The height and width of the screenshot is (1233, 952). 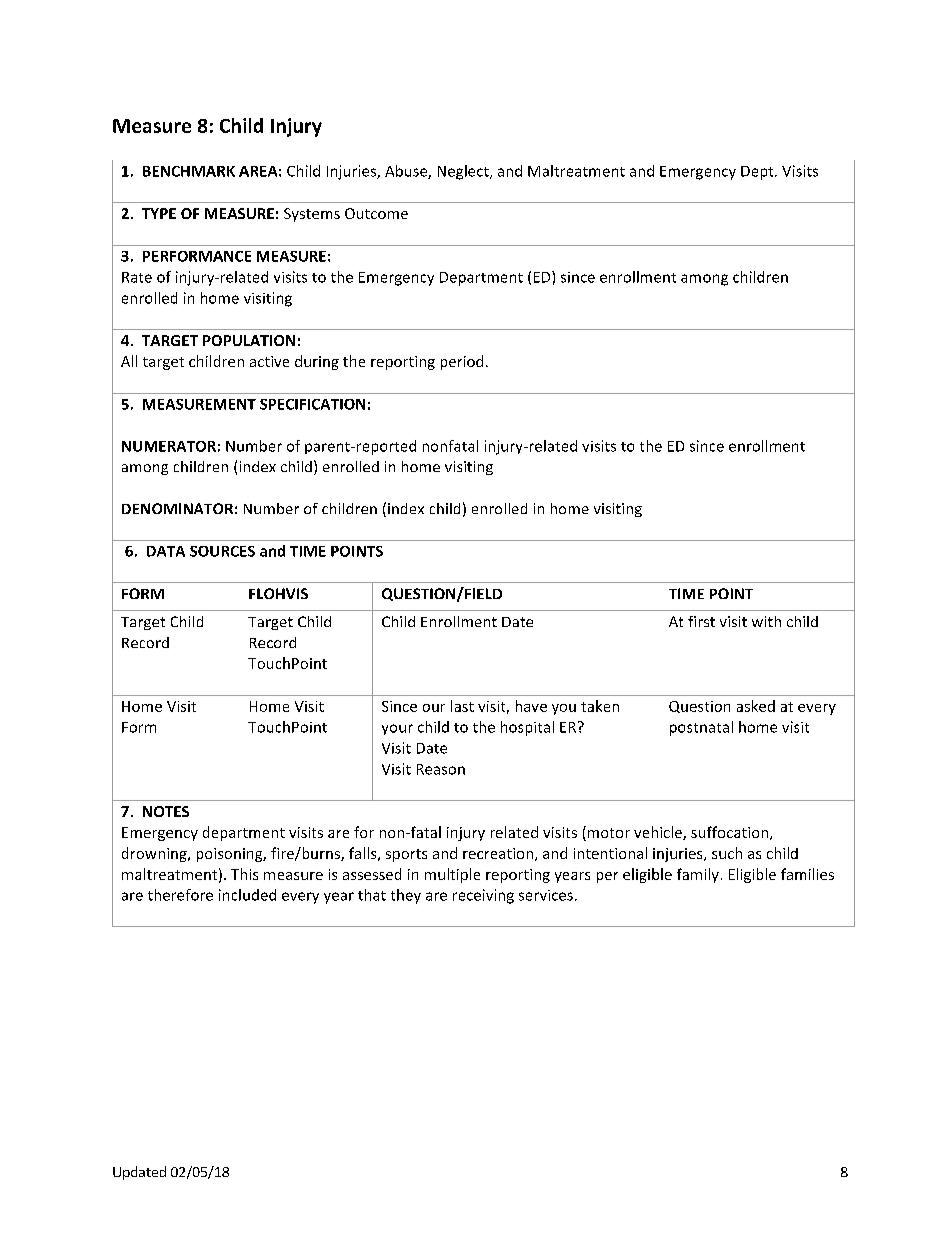 What do you see at coordinates (452, 875) in the screenshot?
I see `multiple` at bounding box center [452, 875].
